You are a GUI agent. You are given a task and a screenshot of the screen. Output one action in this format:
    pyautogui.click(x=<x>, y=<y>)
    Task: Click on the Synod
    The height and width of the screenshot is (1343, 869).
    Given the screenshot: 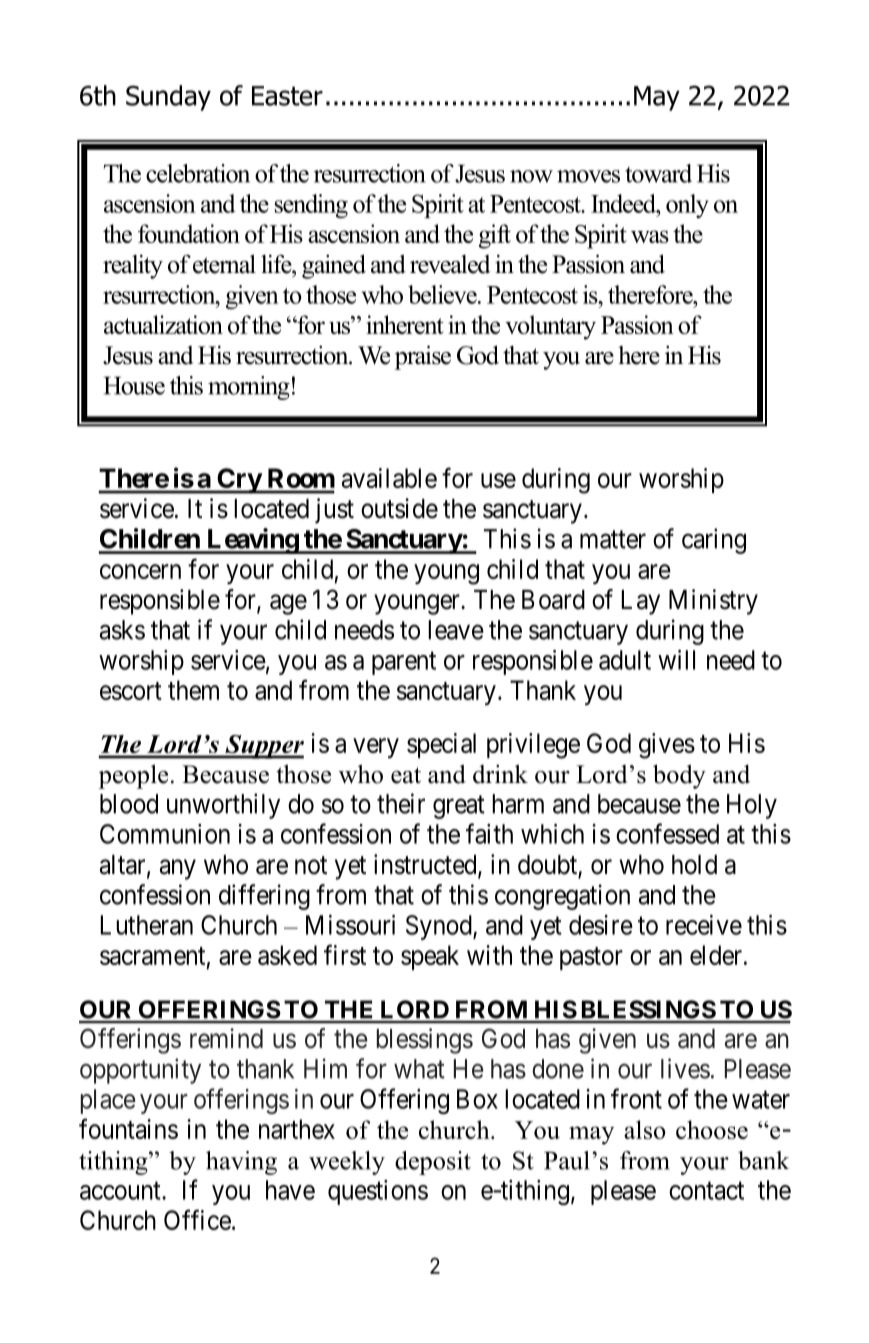 What is the action you would take?
    pyautogui.click(x=440, y=927)
